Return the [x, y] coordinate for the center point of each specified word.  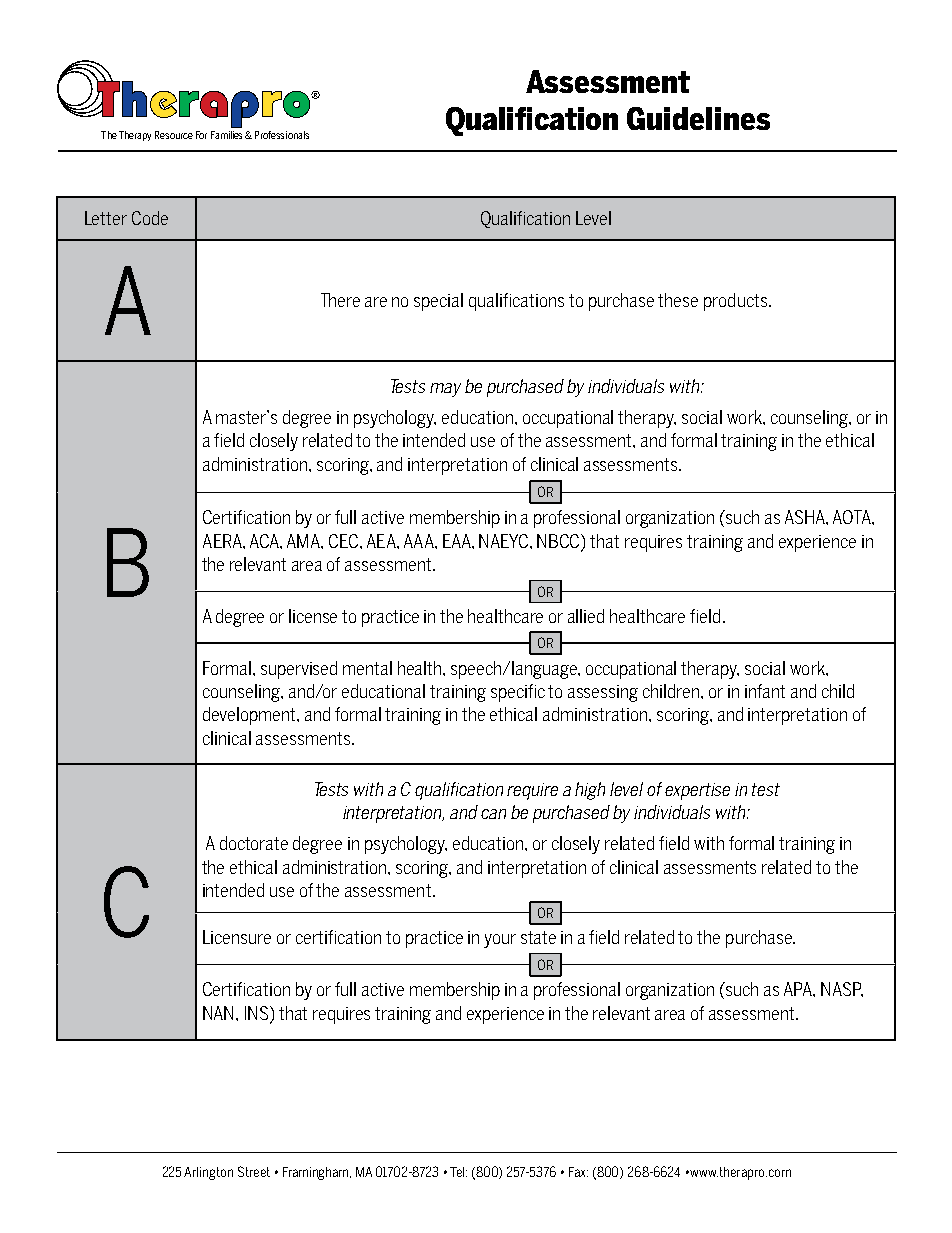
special [438, 302]
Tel [458, 1172]
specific [518, 693]
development [251, 716]
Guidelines [698, 118]
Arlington [208, 1173]
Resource [174, 135]
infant [765, 691]
